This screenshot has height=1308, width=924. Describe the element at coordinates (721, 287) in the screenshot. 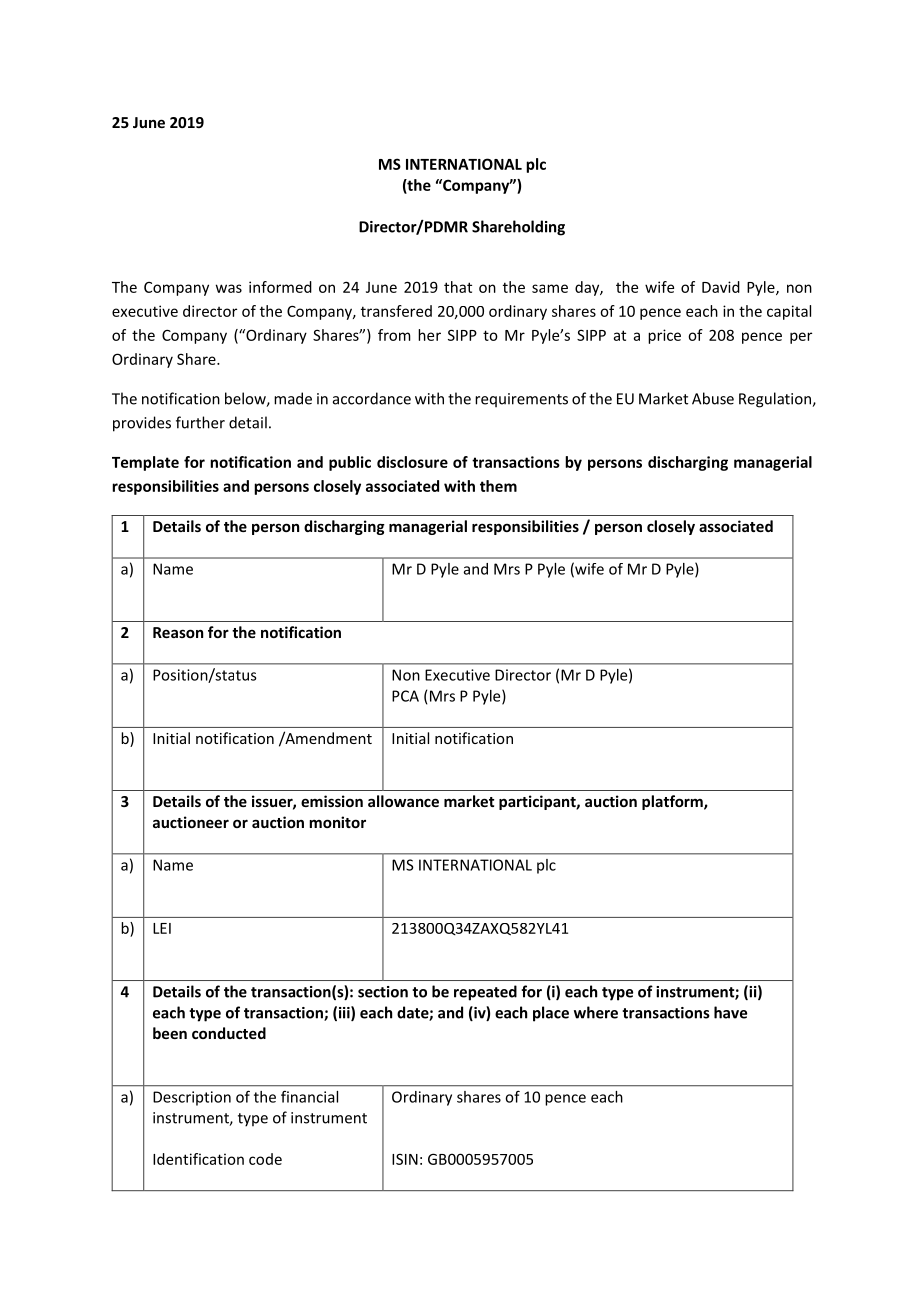

I see `David` at that location.
